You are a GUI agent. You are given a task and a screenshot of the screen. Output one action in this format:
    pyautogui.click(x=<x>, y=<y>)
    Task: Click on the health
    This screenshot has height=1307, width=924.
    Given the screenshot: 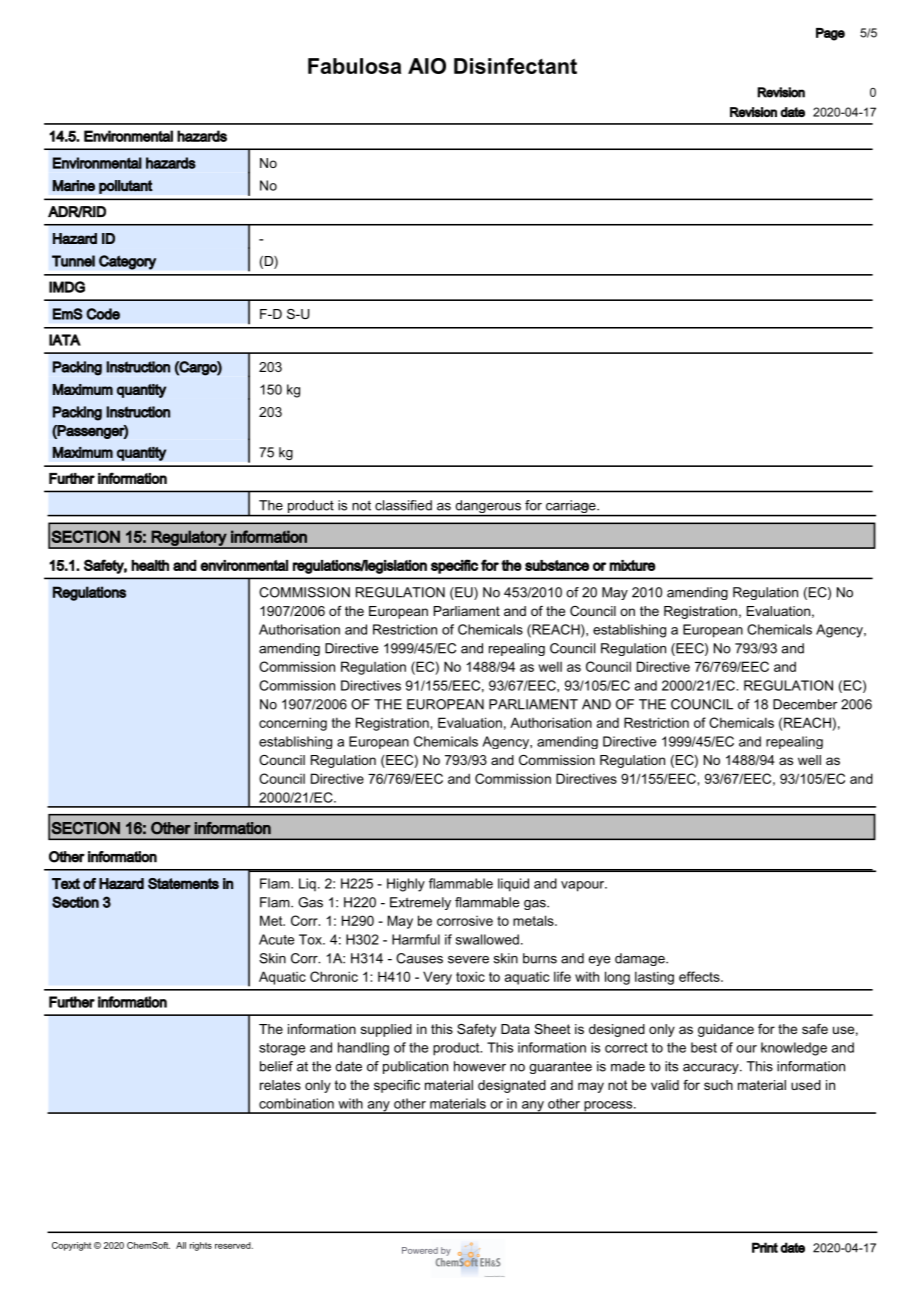 What is the action you would take?
    pyautogui.click(x=150, y=565)
